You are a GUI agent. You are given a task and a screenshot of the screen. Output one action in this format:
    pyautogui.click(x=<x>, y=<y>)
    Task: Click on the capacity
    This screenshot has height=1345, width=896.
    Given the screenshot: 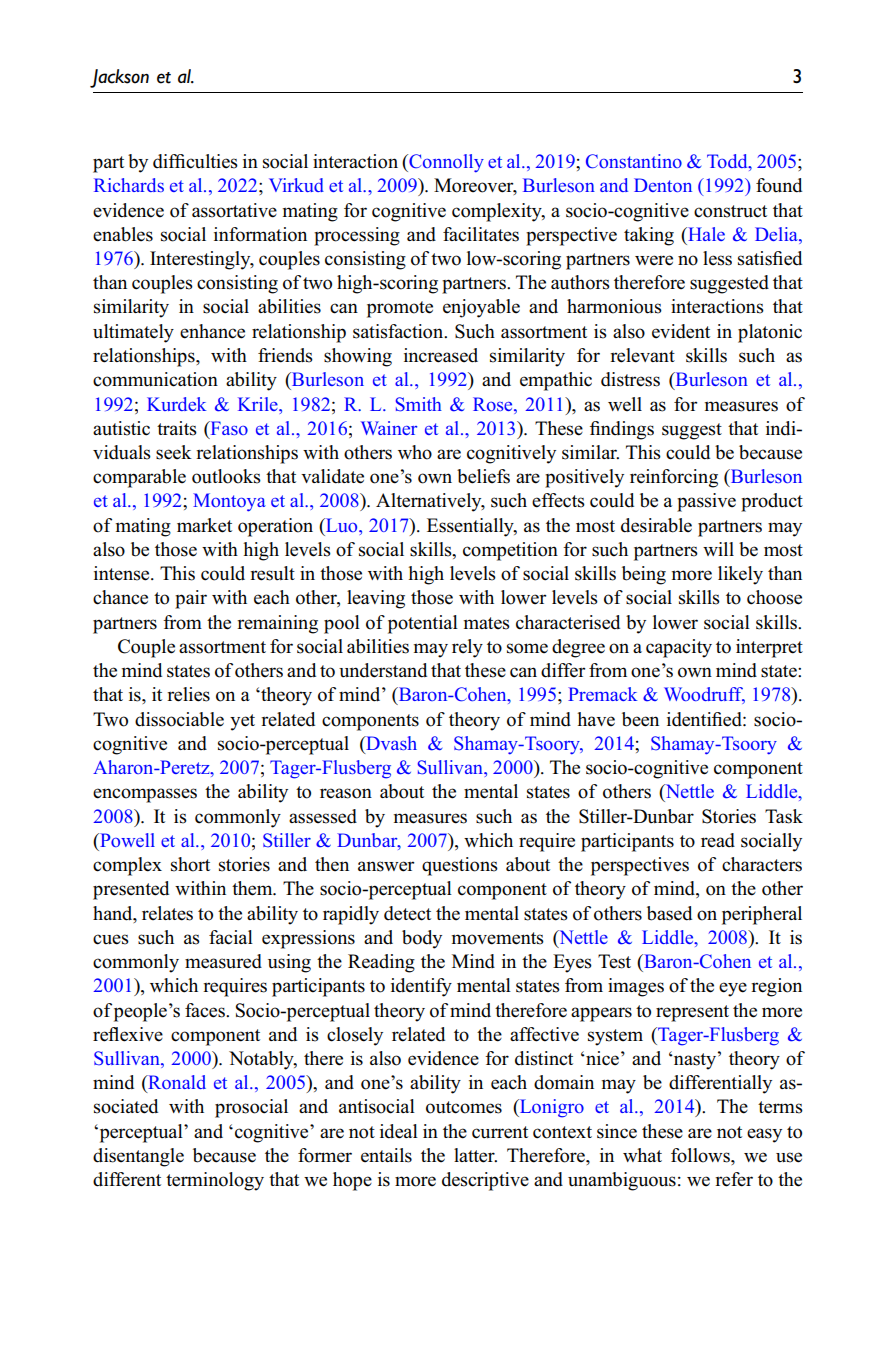 What is the action you would take?
    pyautogui.click(x=679, y=648)
